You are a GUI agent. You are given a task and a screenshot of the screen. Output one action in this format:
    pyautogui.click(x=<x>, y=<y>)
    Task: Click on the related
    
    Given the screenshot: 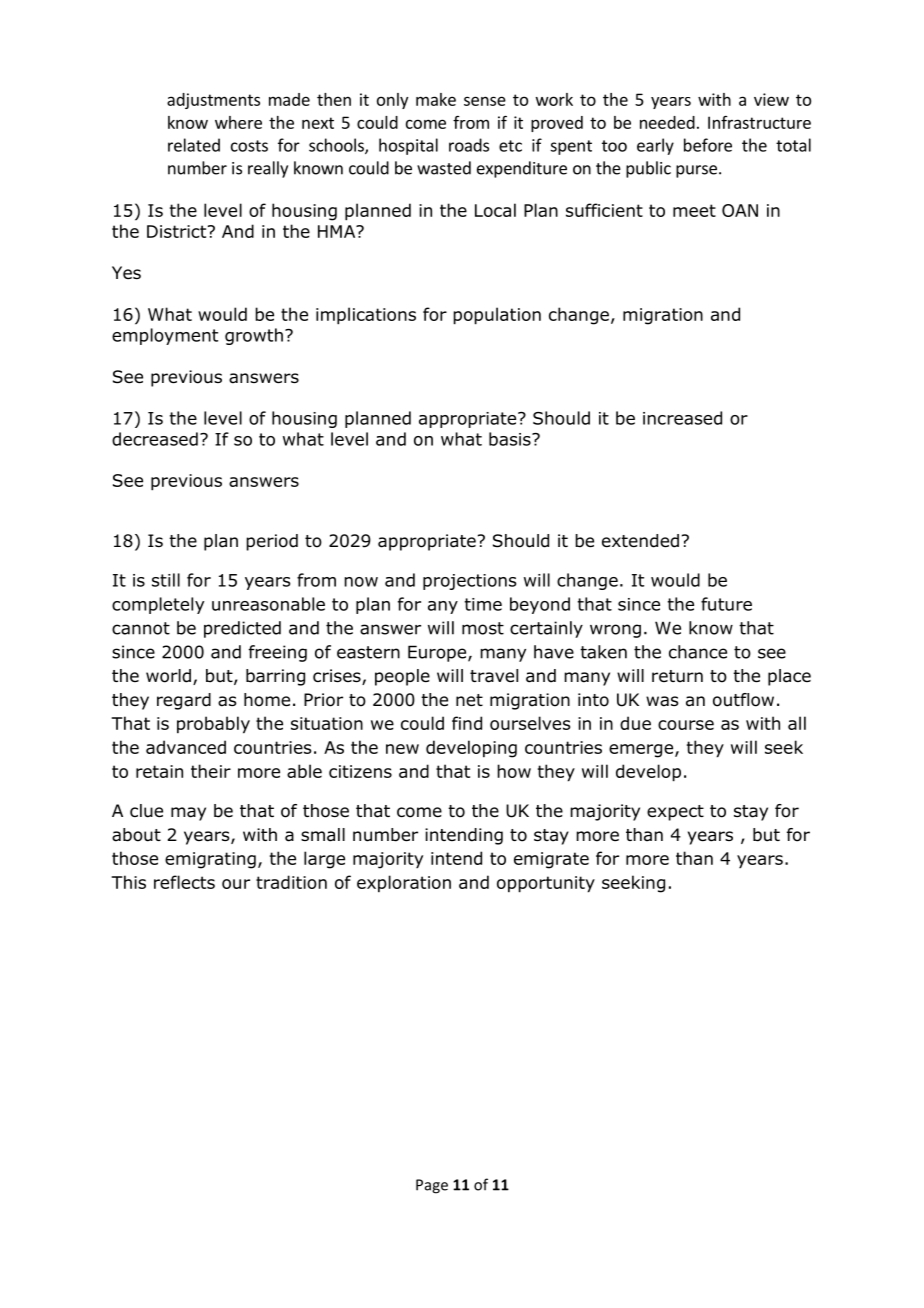 What is the action you would take?
    pyautogui.click(x=194, y=145)
